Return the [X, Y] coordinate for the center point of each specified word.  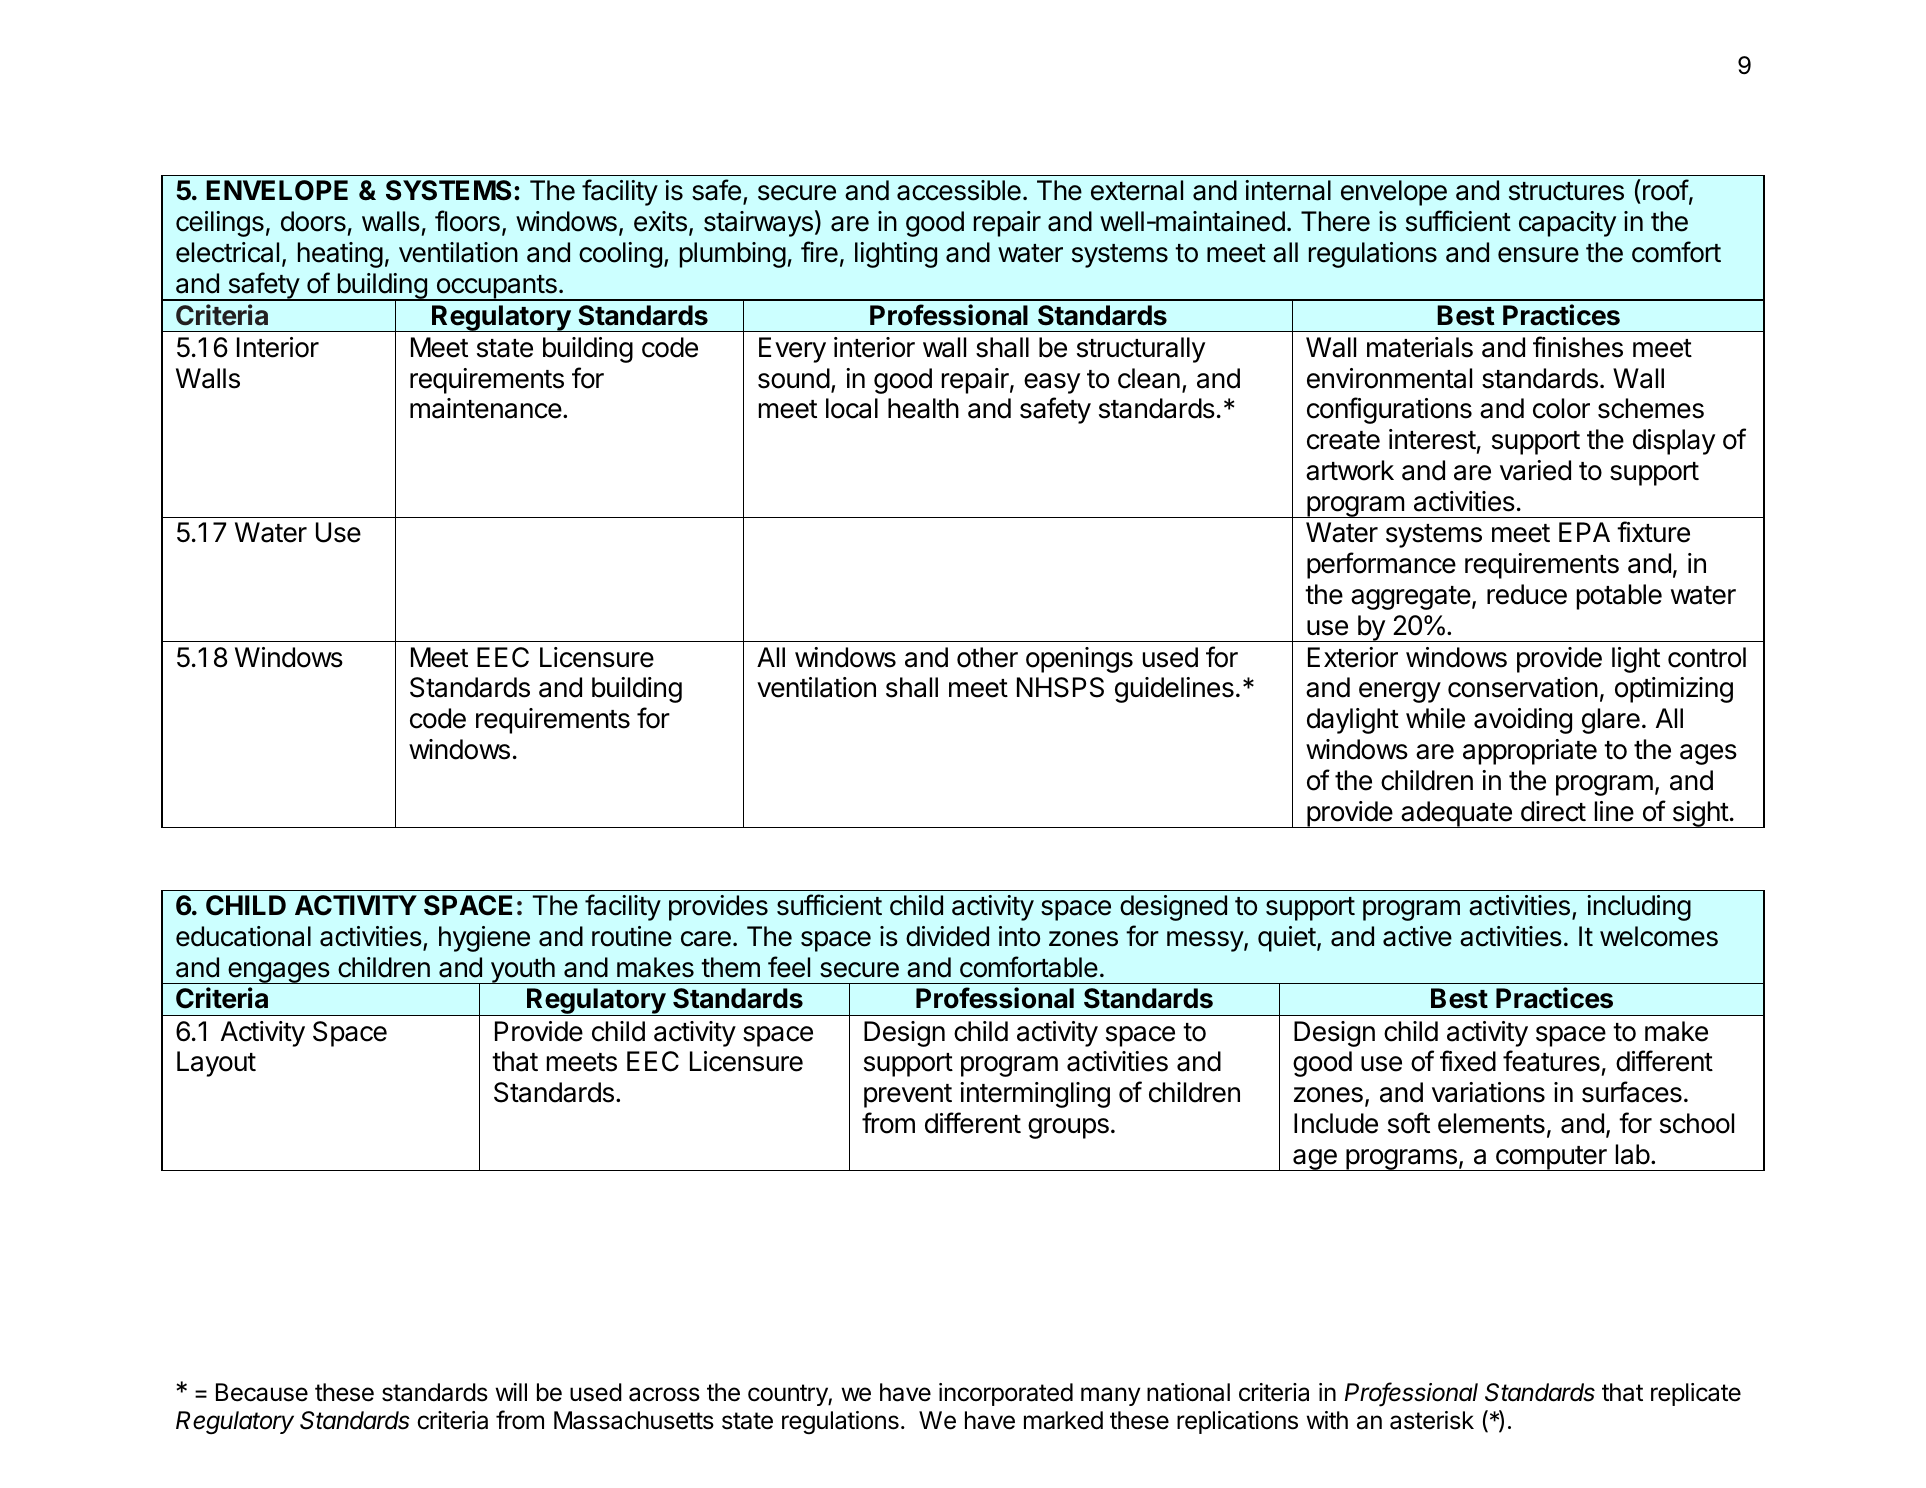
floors [467, 221]
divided [947, 936]
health [923, 408]
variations [1488, 1092]
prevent [908, 1096]
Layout [216, 1064]
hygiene [484, 939]
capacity [1567, 224]
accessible [959, 190]
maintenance [486, 408]
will [511, 1392]
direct [1553, 811]
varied [1535, 470]
